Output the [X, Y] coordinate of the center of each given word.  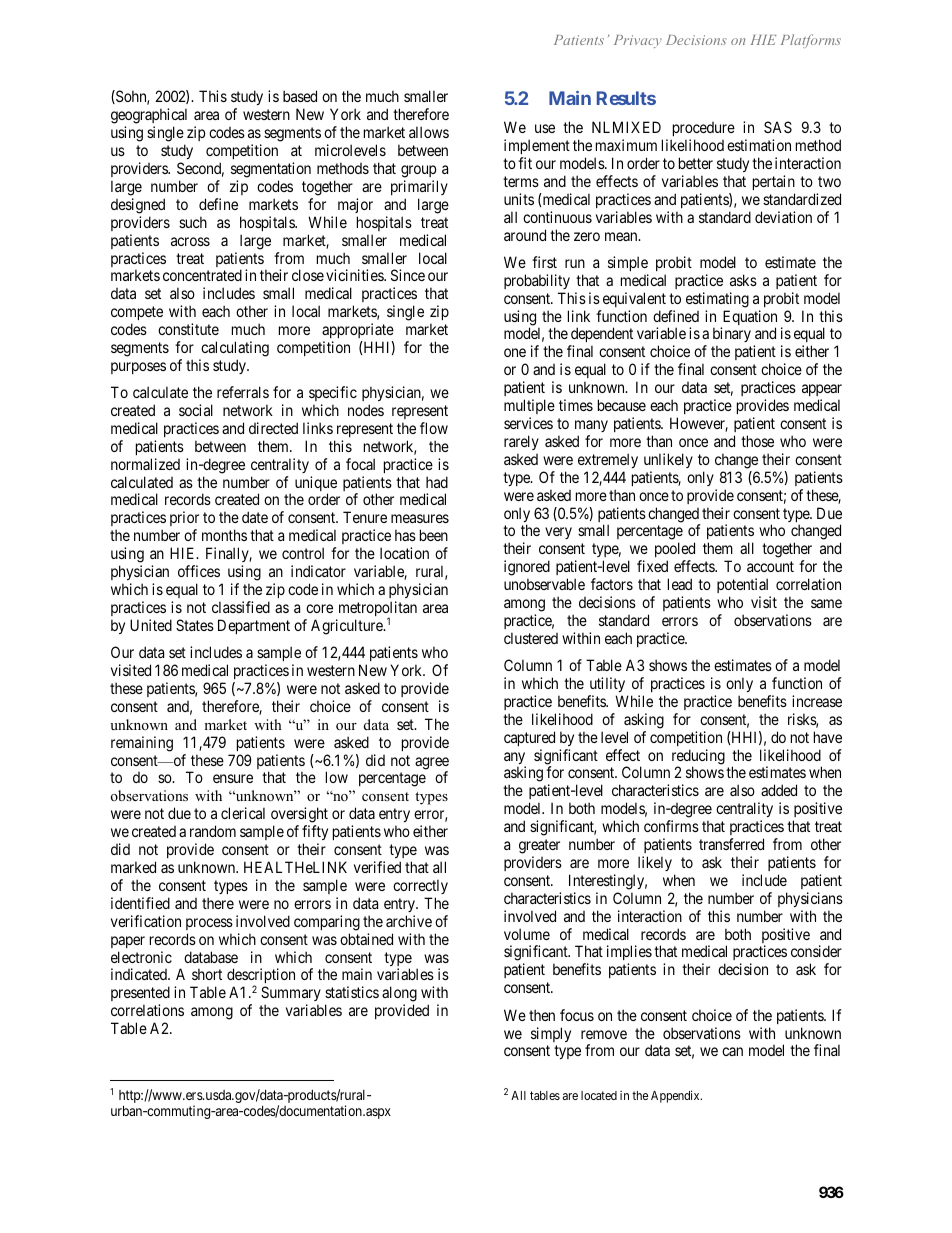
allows [429, 132]
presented [140, 995]
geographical [149, 117]
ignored [527, 569]
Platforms [811, 41]
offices [199, 571]
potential [742, 585]
